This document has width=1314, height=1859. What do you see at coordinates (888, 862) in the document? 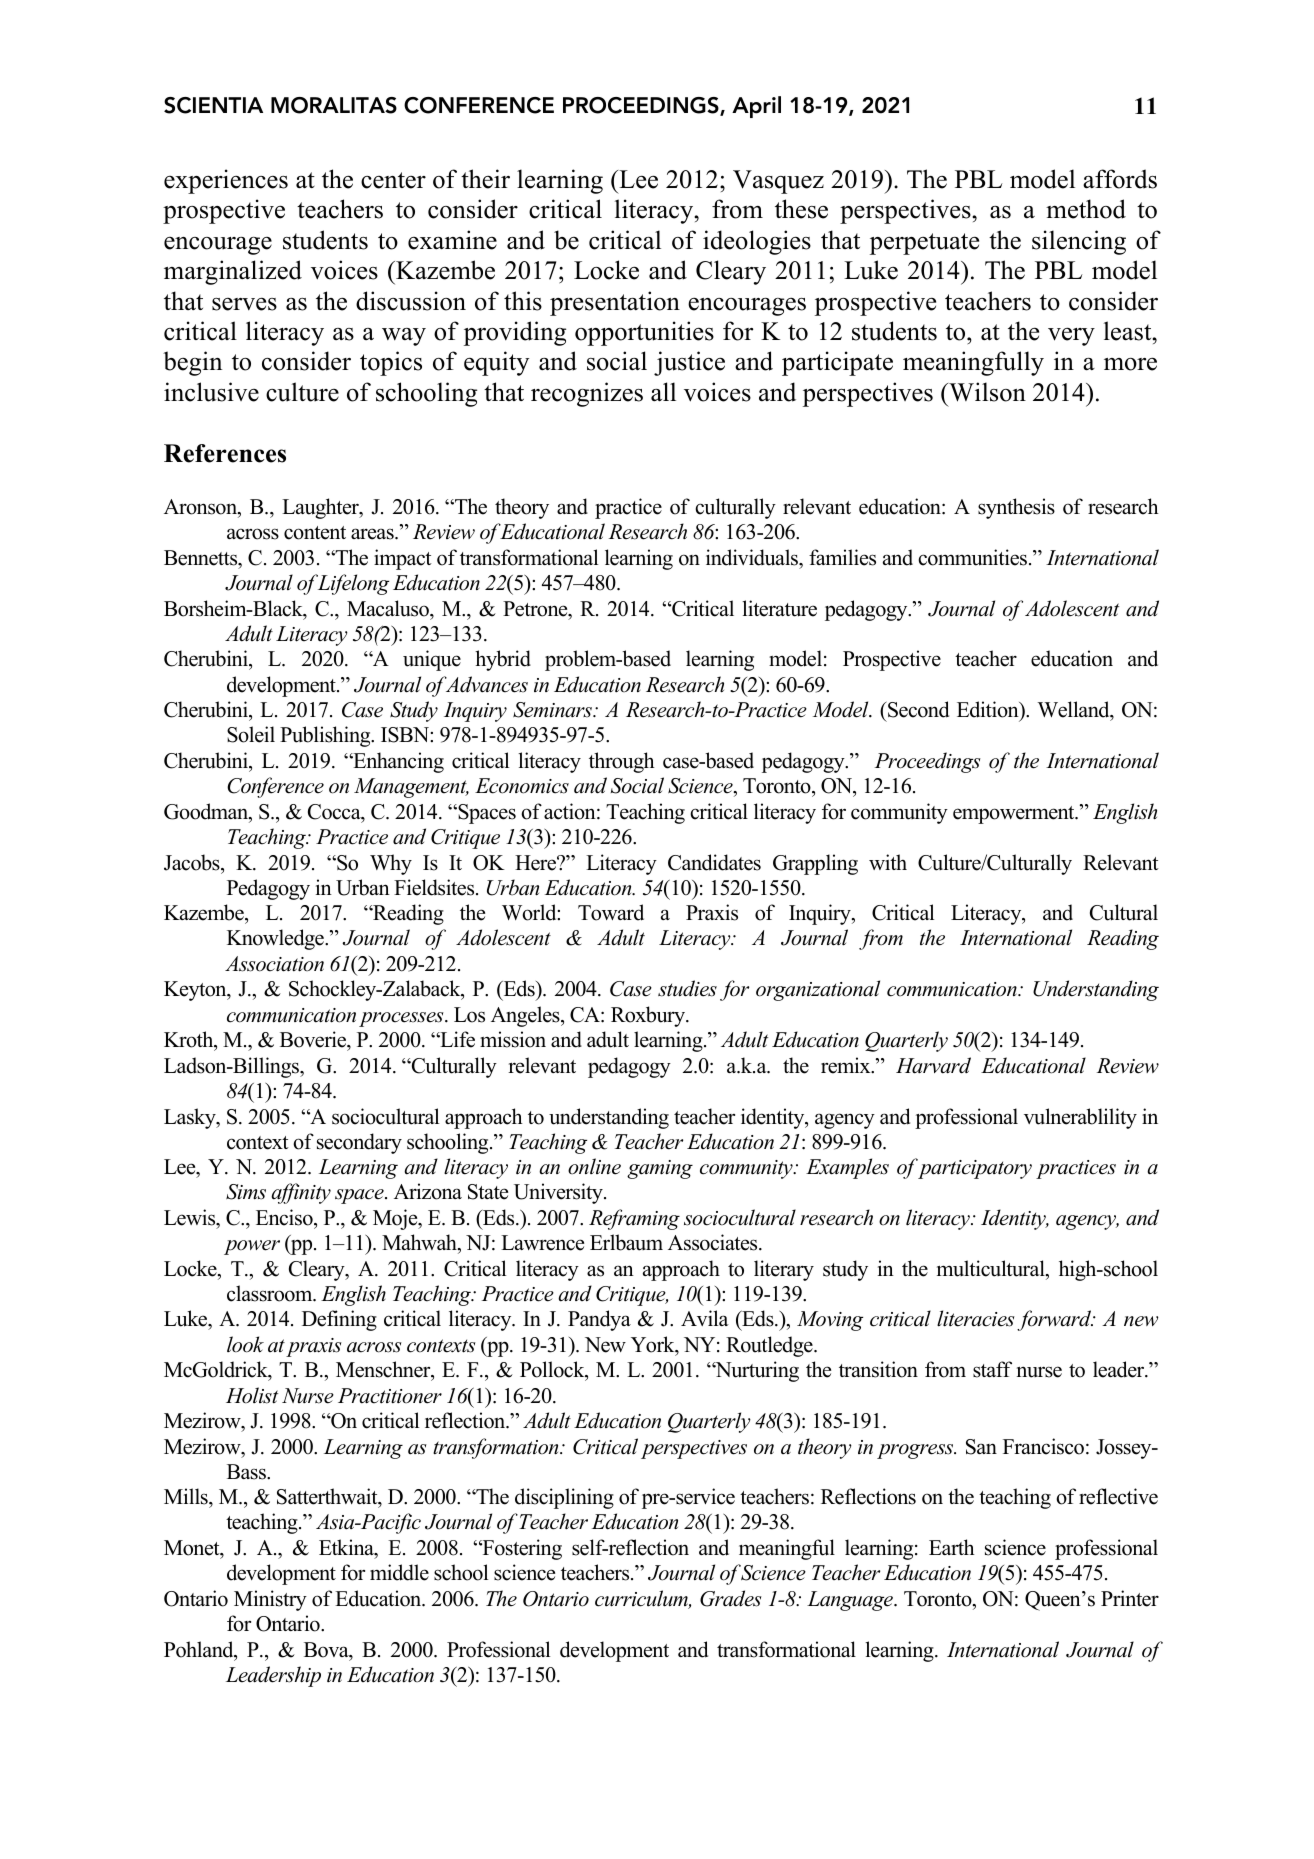
I see `with` at bounding box center [888, 862].
